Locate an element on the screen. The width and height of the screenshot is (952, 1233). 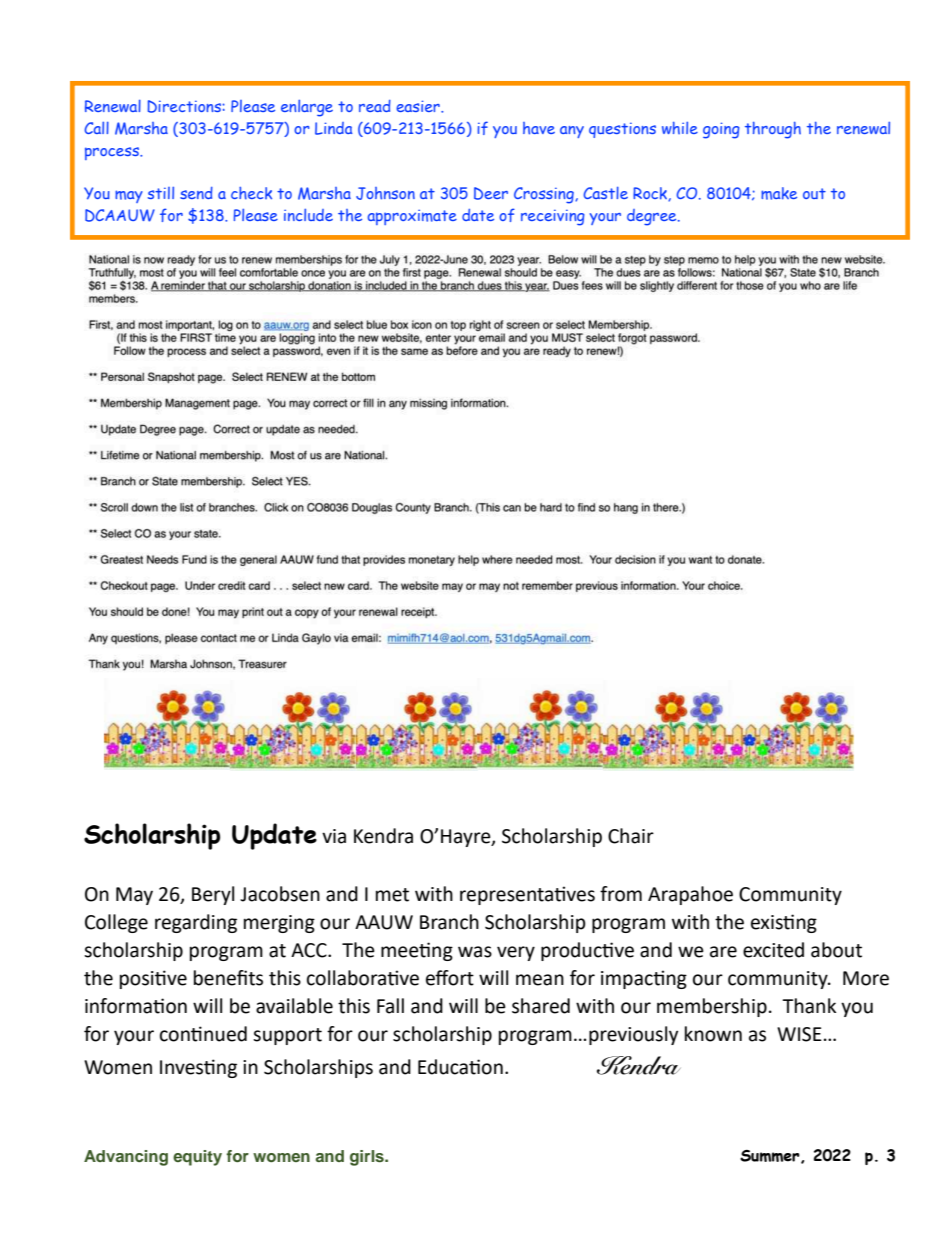
degree is located at coordinates (653, 217).
